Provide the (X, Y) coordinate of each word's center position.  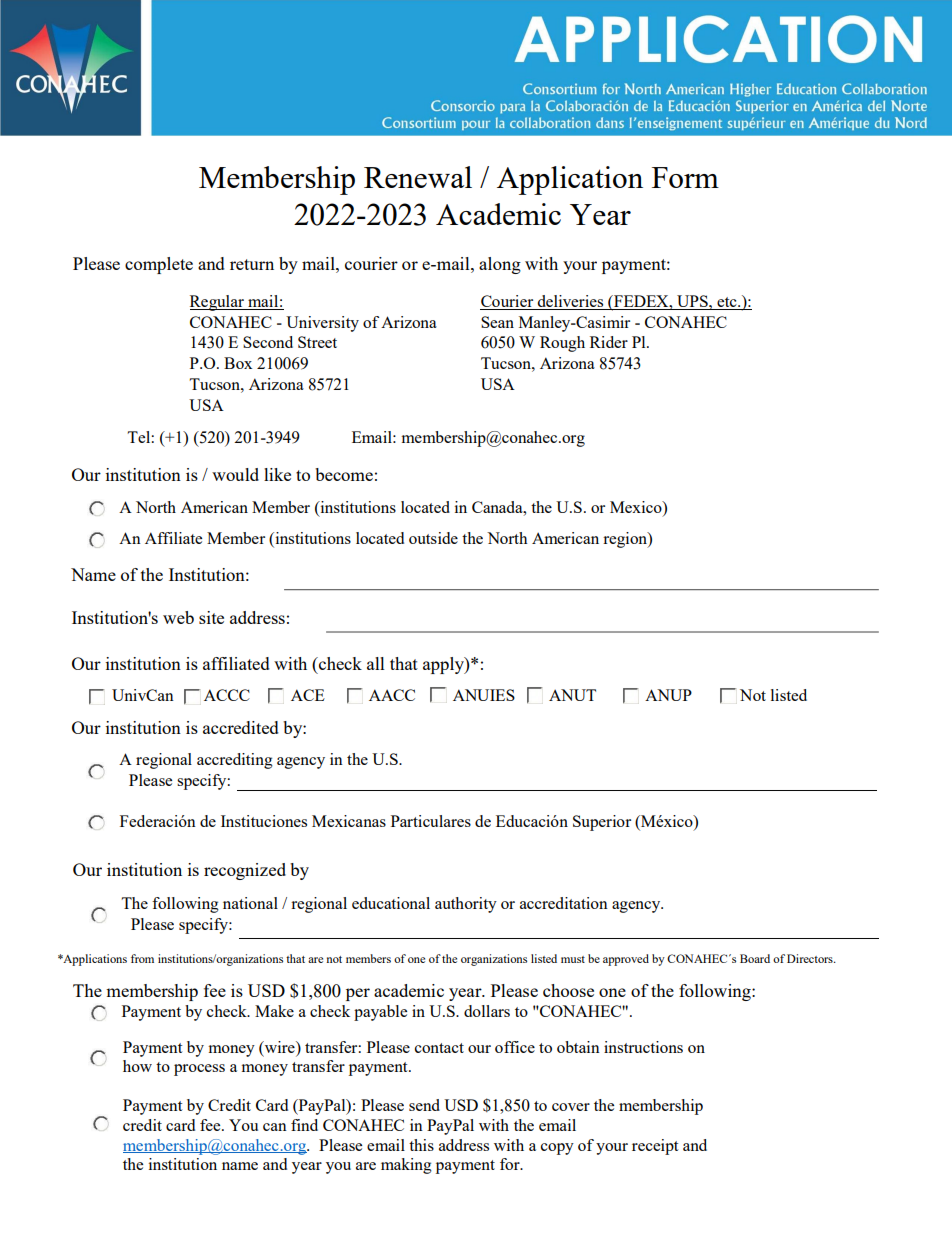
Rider (609, 342)
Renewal (418, 177)
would (235, 474)
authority (466, 905)
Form (685, 177)
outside (433, 538)
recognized (245, 871)
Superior (602, 823)
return (252, 264)
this (421, 1145)
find (304, 1125)
